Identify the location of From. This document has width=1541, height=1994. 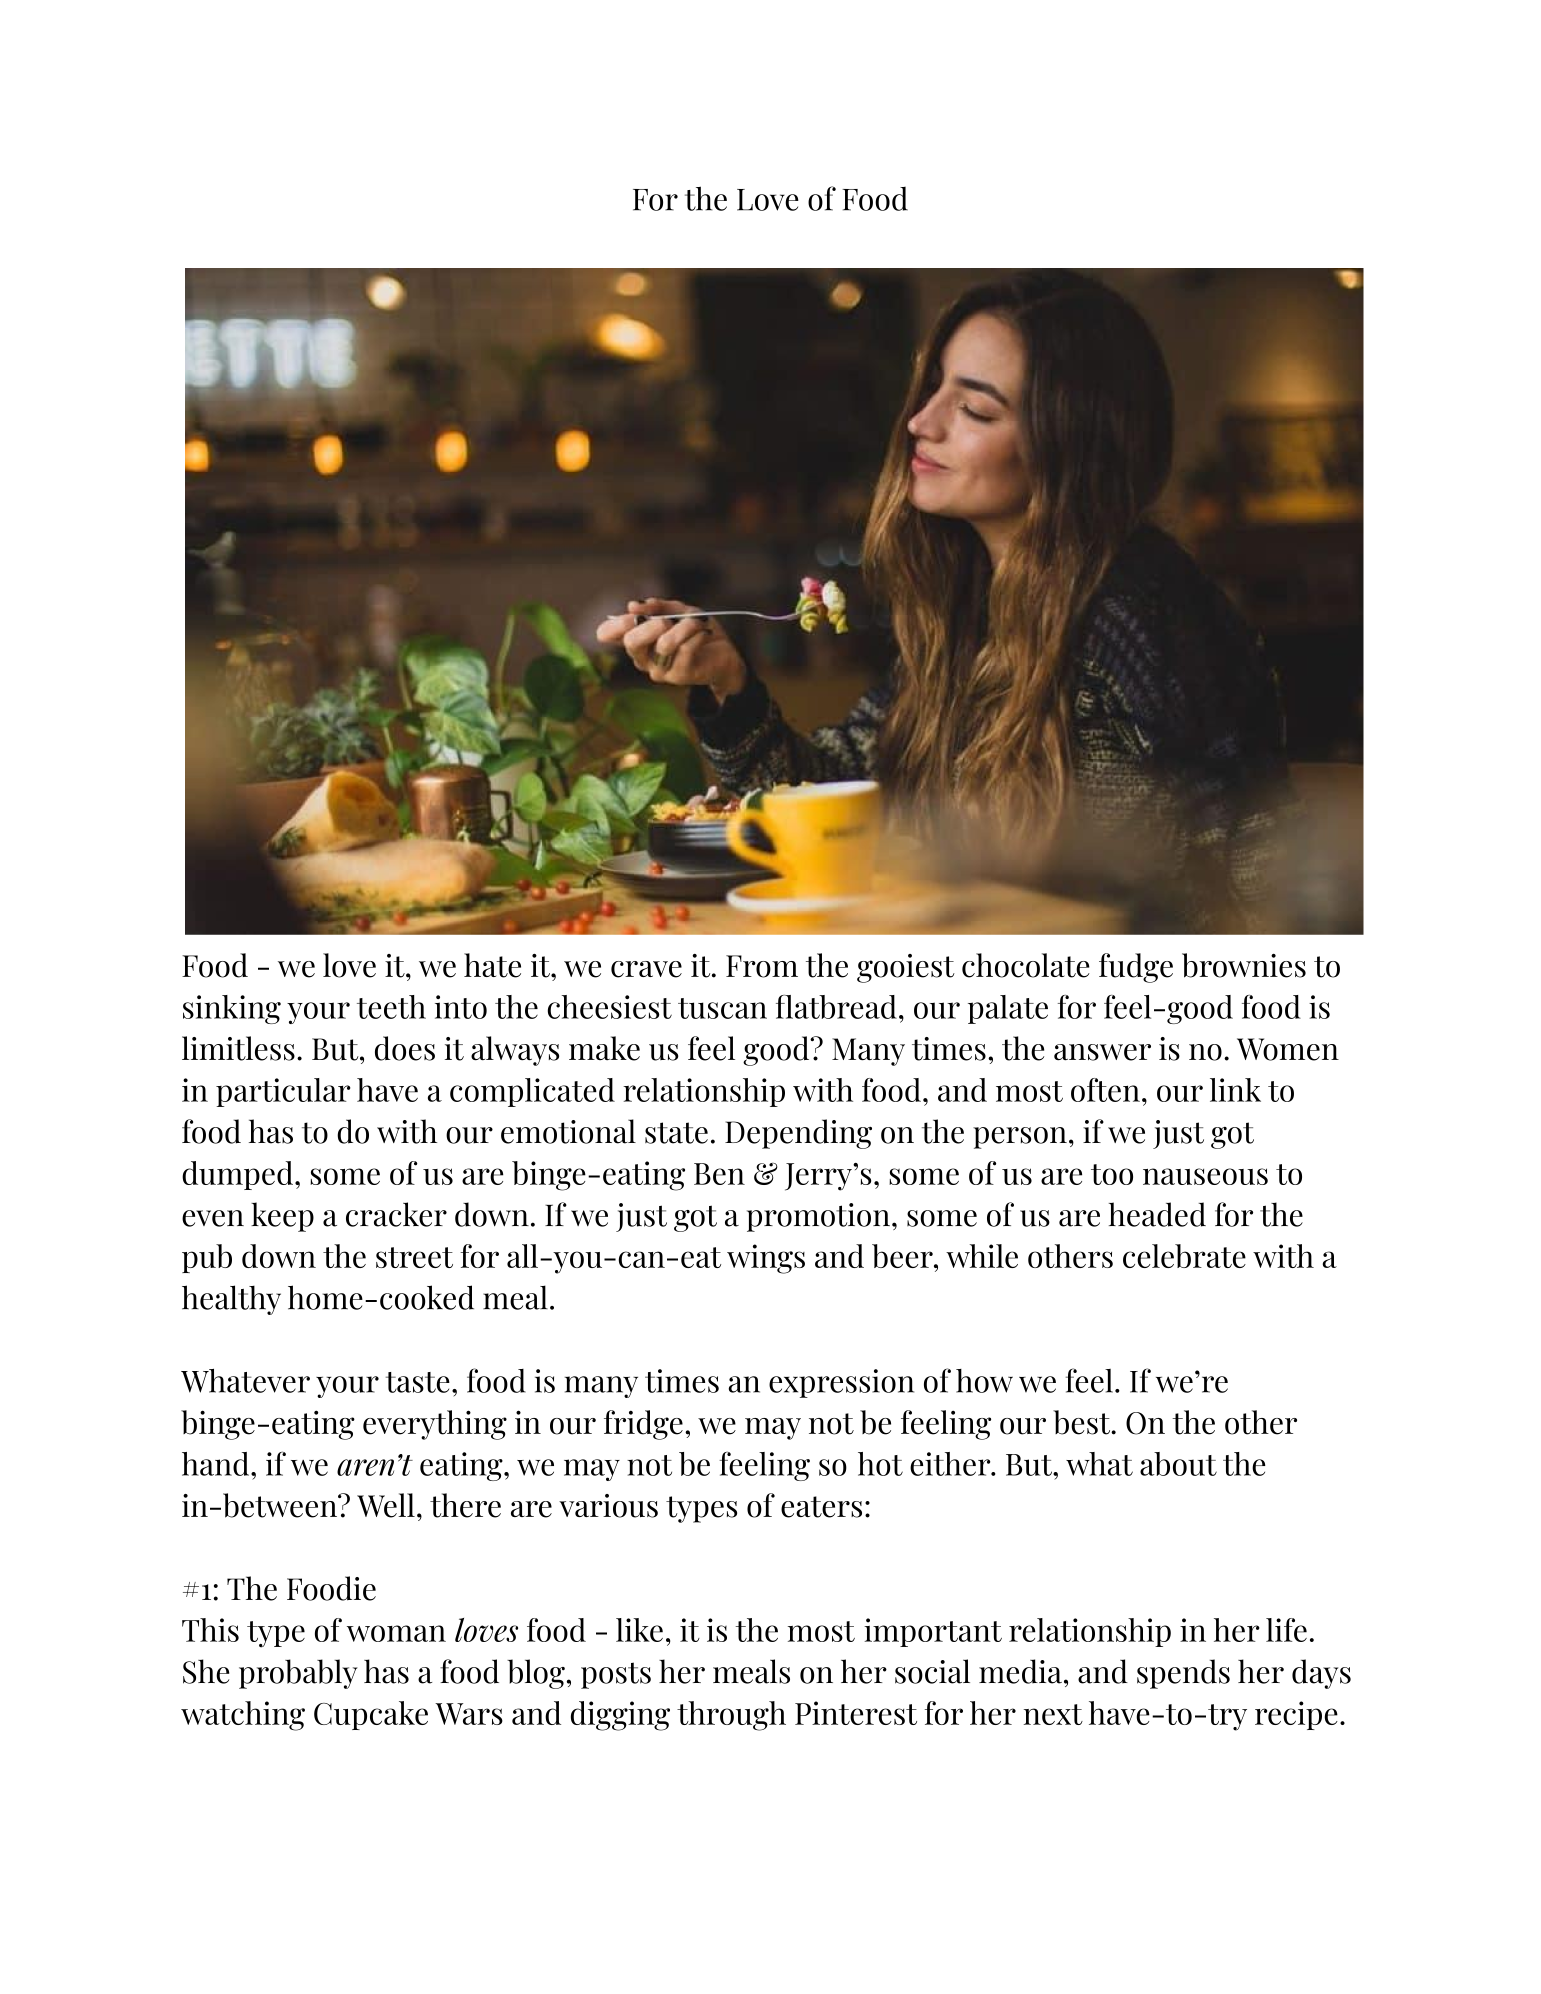
(762, 966).
